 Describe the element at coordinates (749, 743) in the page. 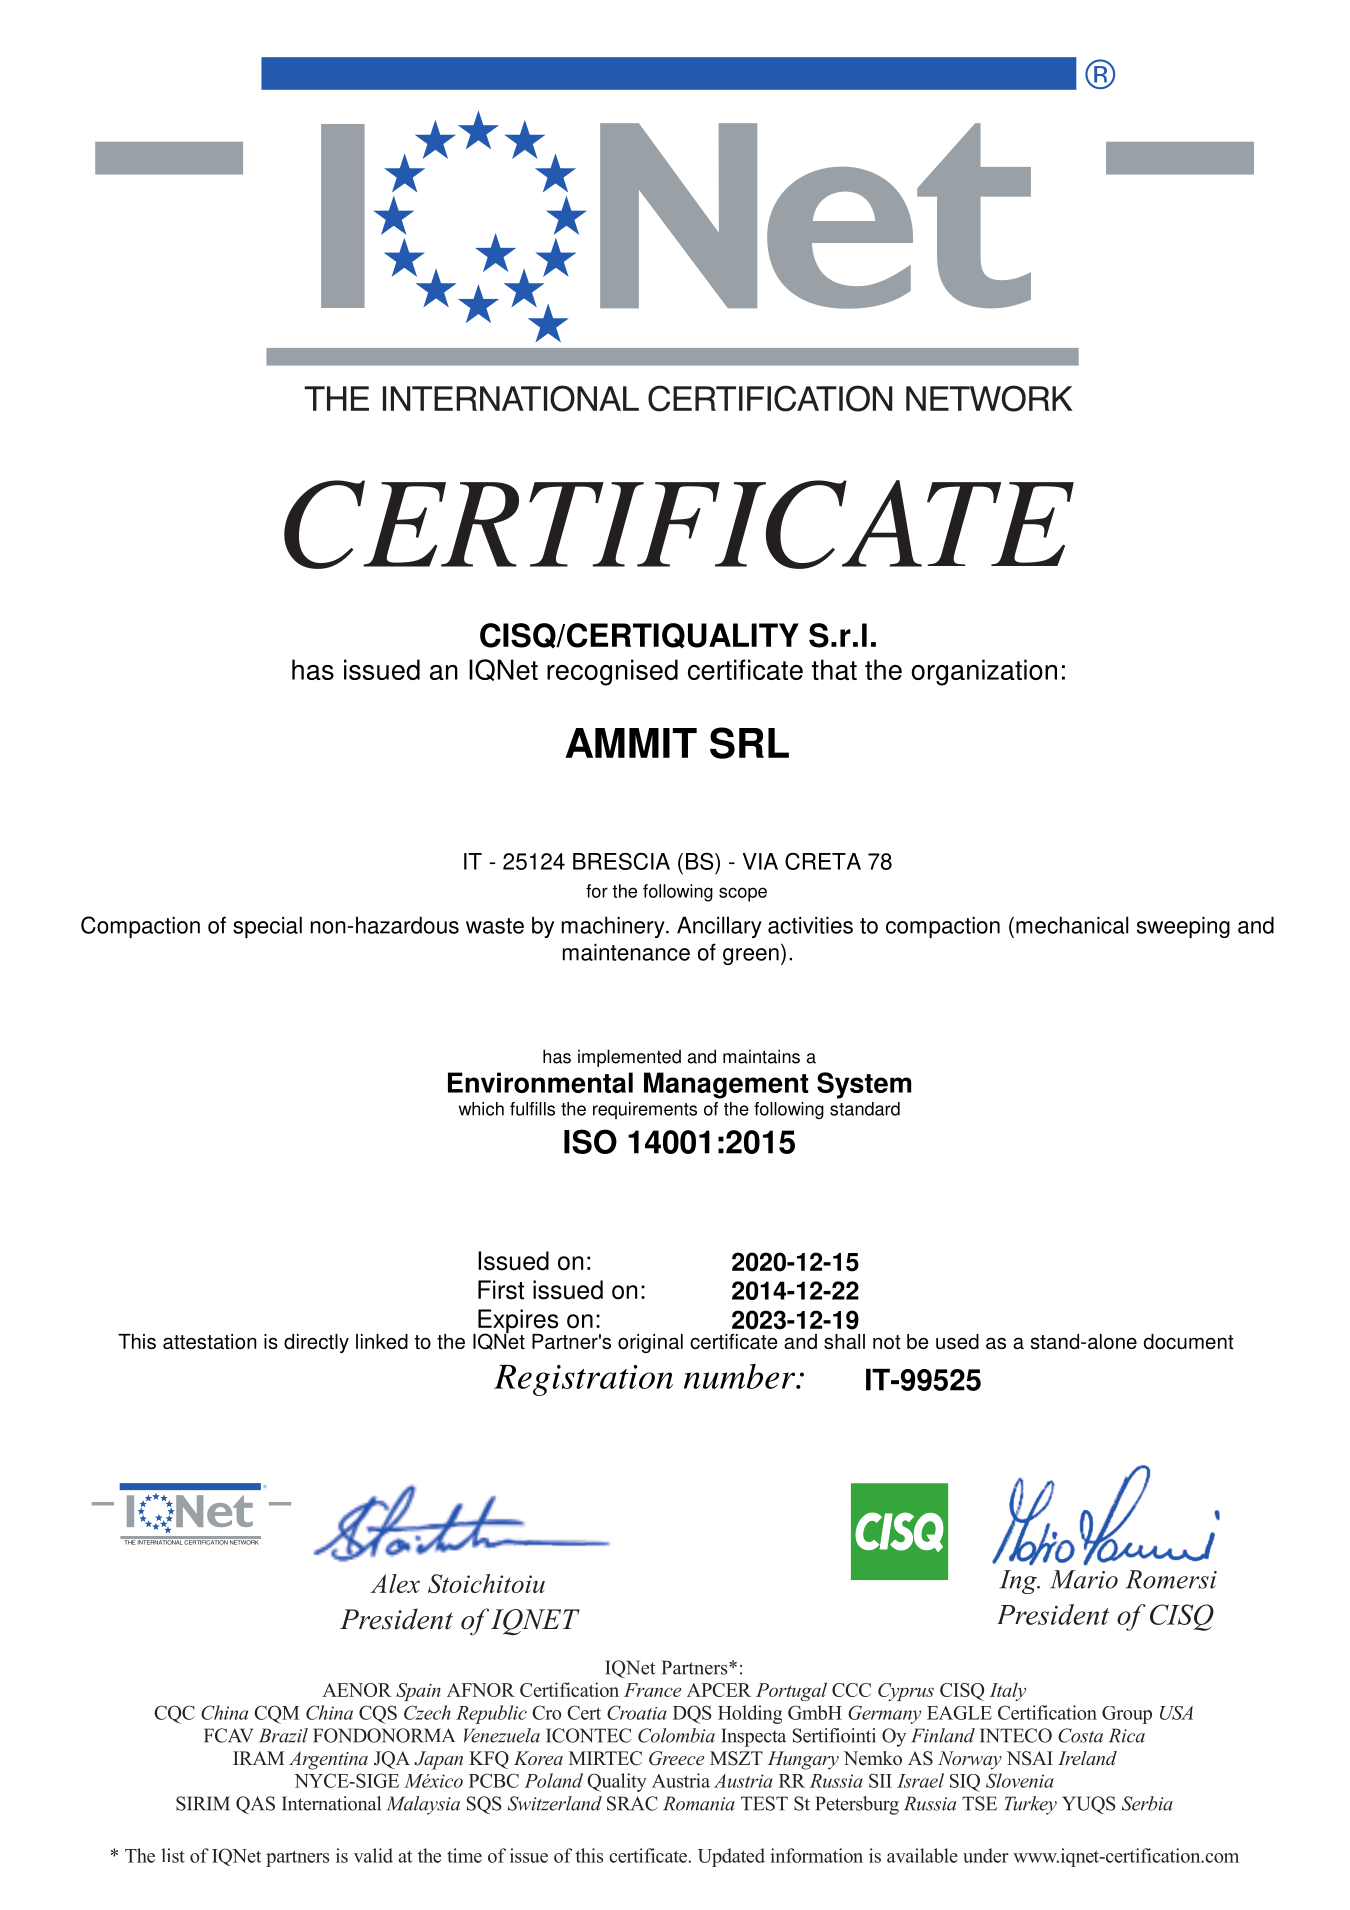

I see `SRL` at that location.
